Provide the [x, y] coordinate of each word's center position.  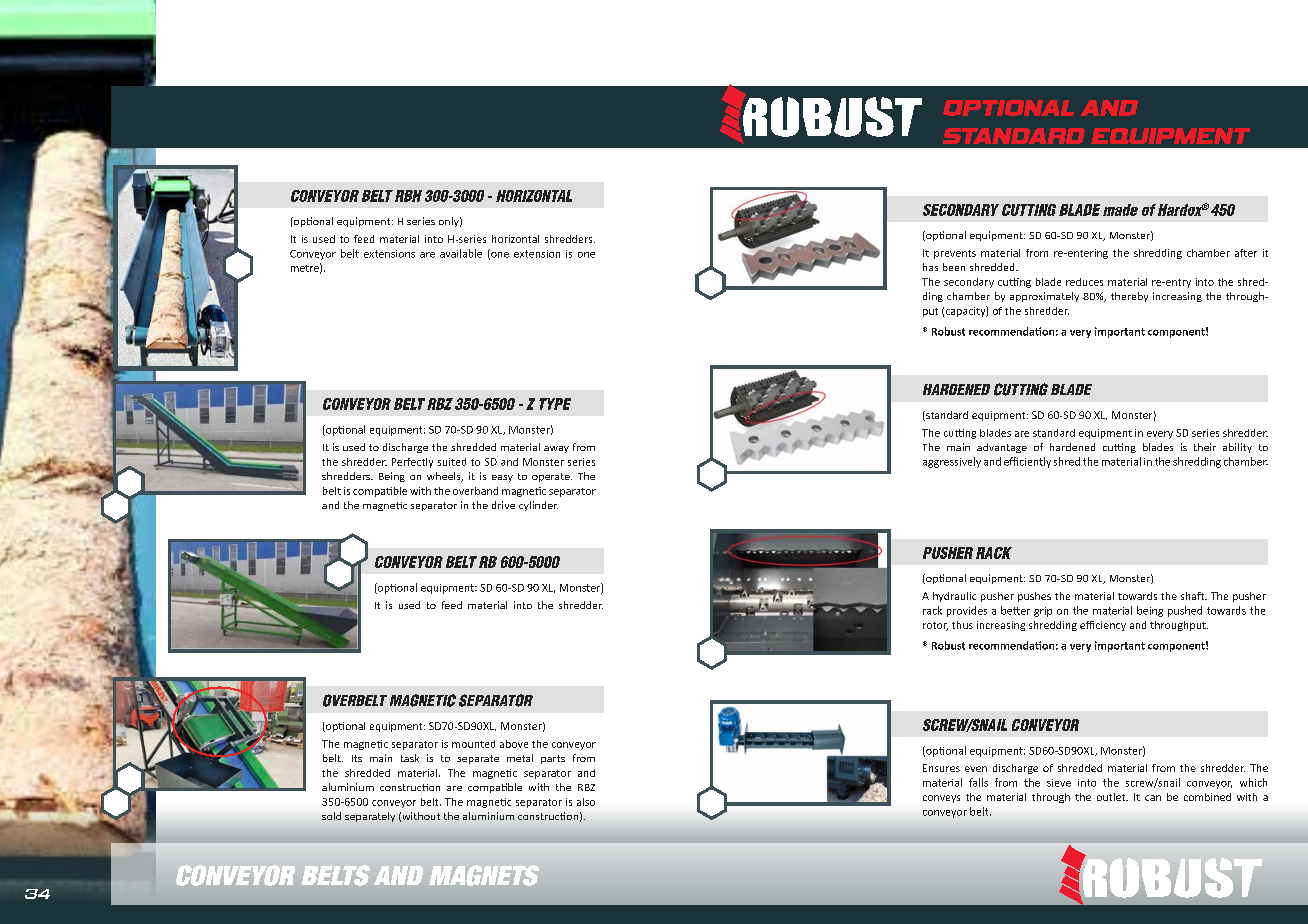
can [1153, 798]
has [930, 267]
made [1120, 210]
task [410, 758]
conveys [941, 799]
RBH [408, 196]
